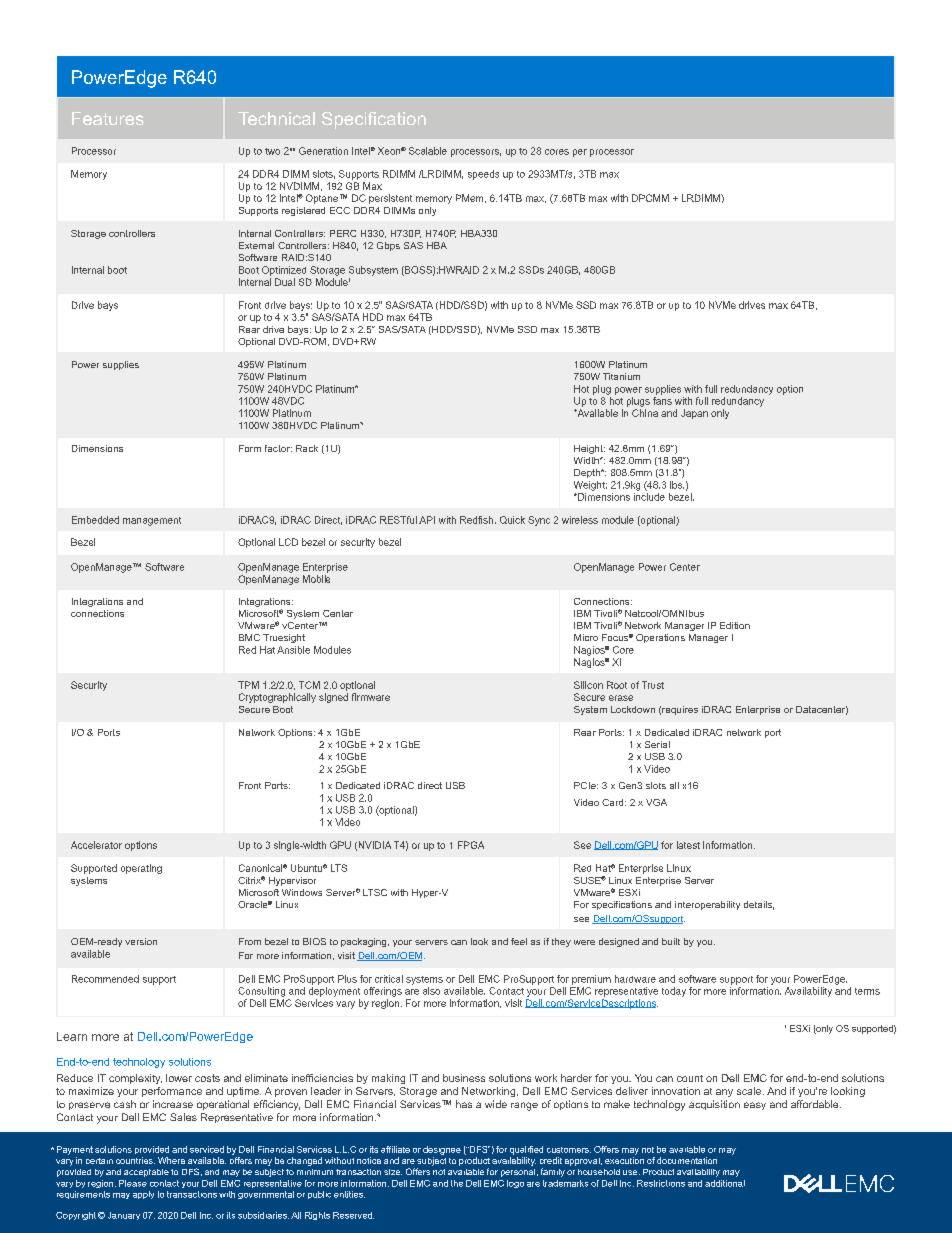 The image size is (952, 1233). Describe the element at coordinates (146, 1173) in the screenshot. I see `acceptable` at that location.
